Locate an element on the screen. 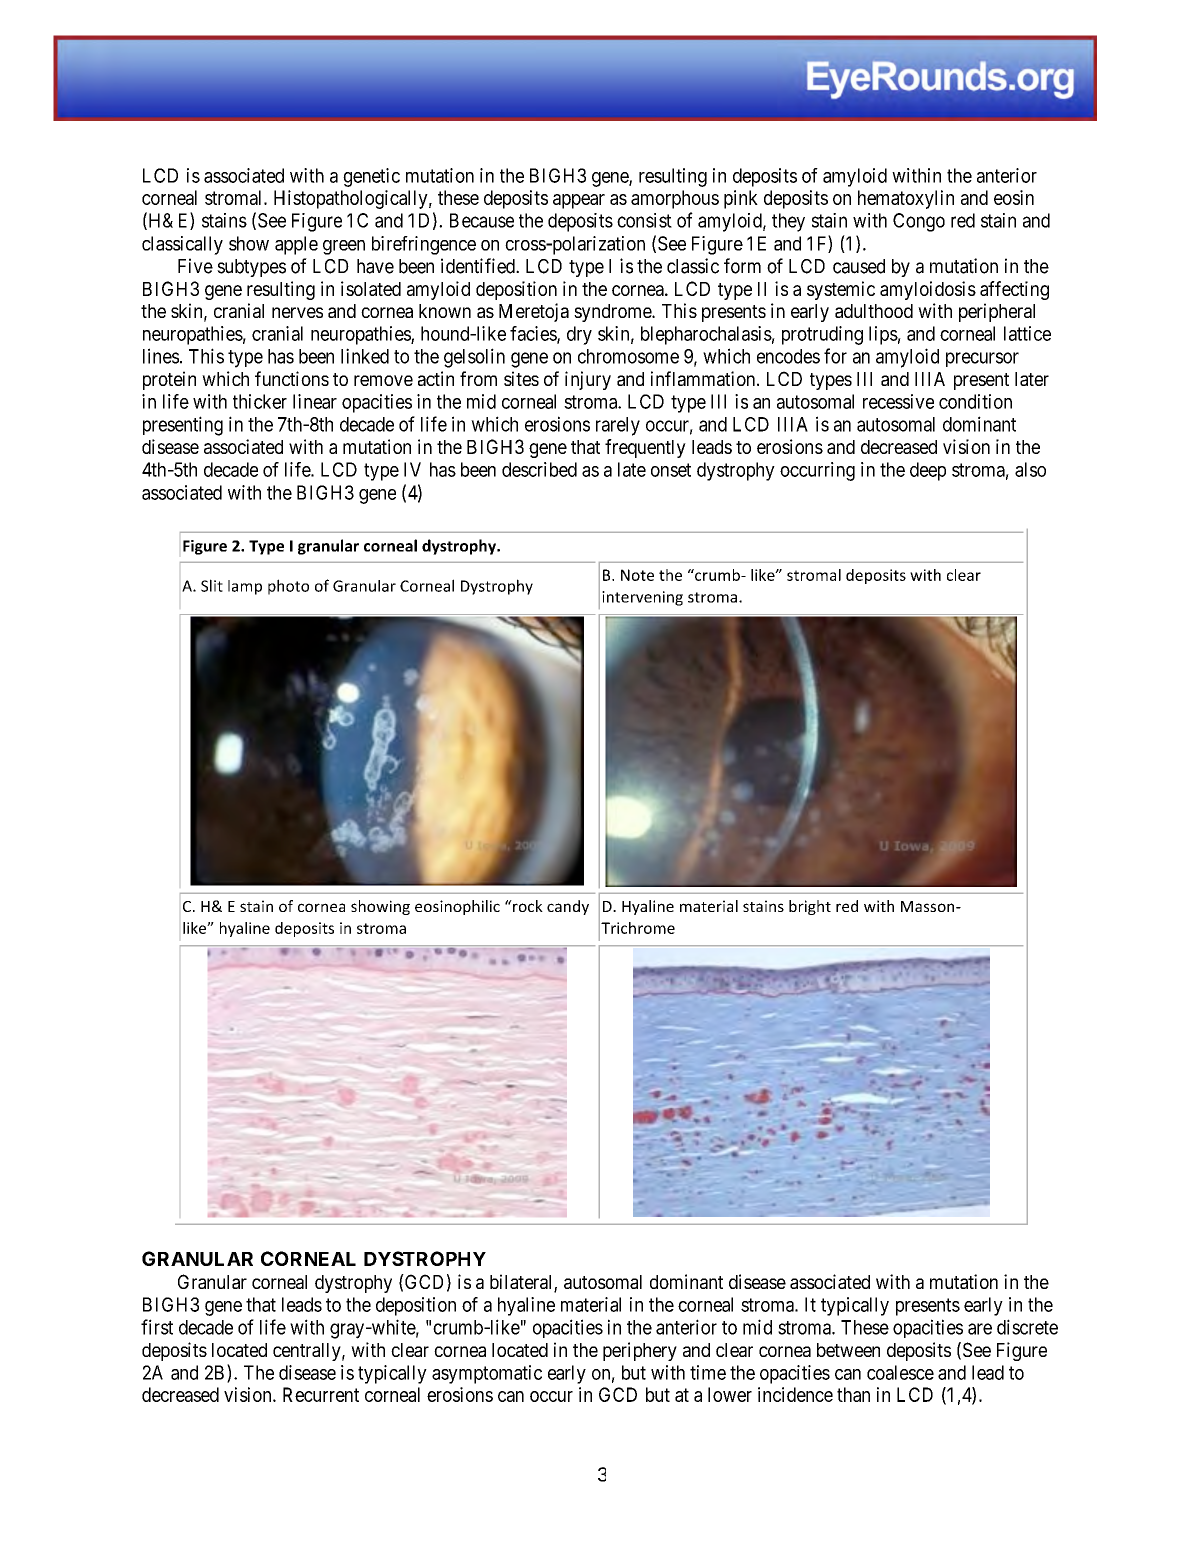 Image resolution: width=1203 pixels, height=1557 pixels. thicker is located at coordinates (260, 401).
